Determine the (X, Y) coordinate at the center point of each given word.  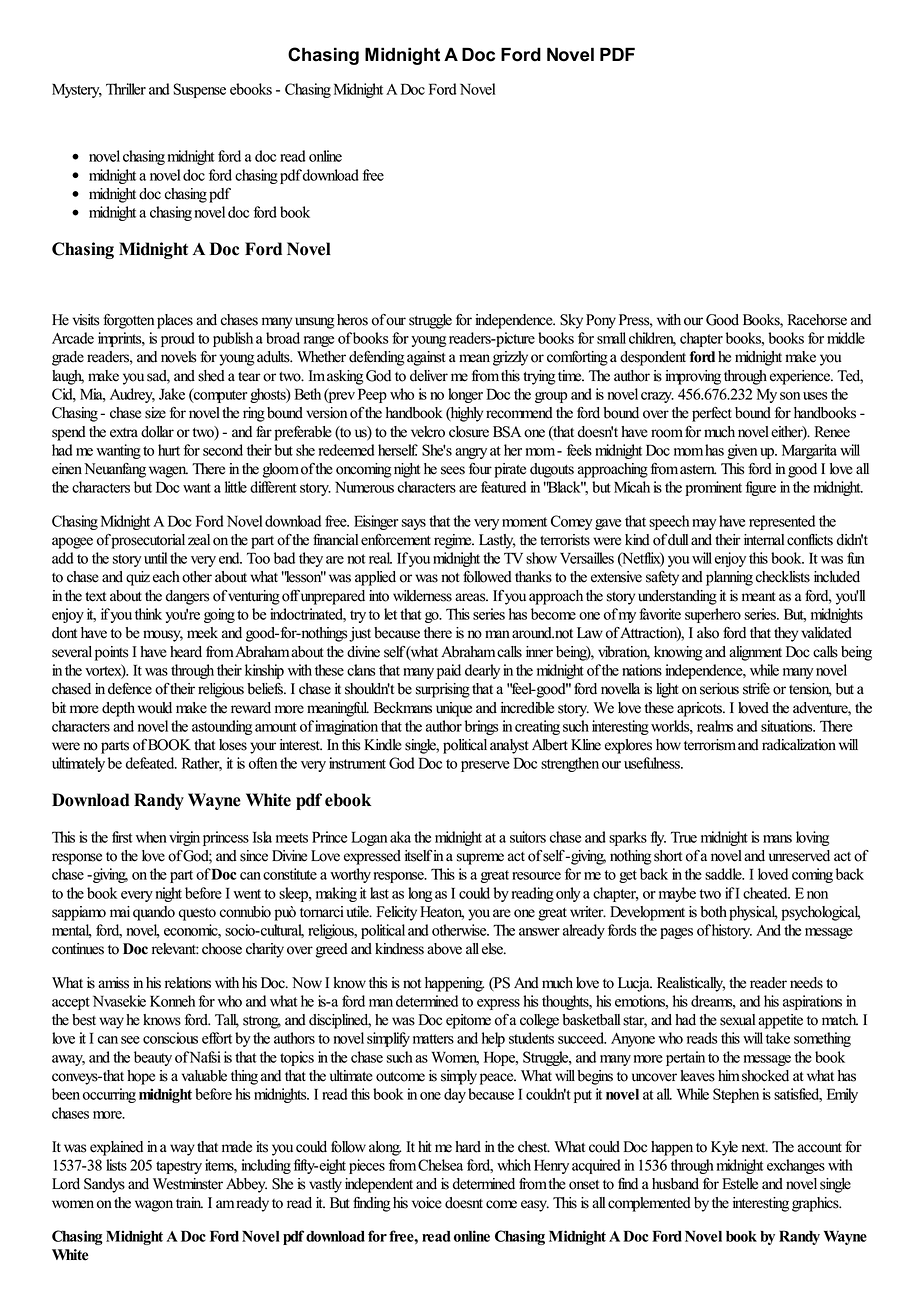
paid (449, 671)
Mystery (77, 91)
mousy (163, 636)
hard (468, 1147)
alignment (755, 653)
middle (846, 338)
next (755, 1148)
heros (352, 320)
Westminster (188, 1184)
